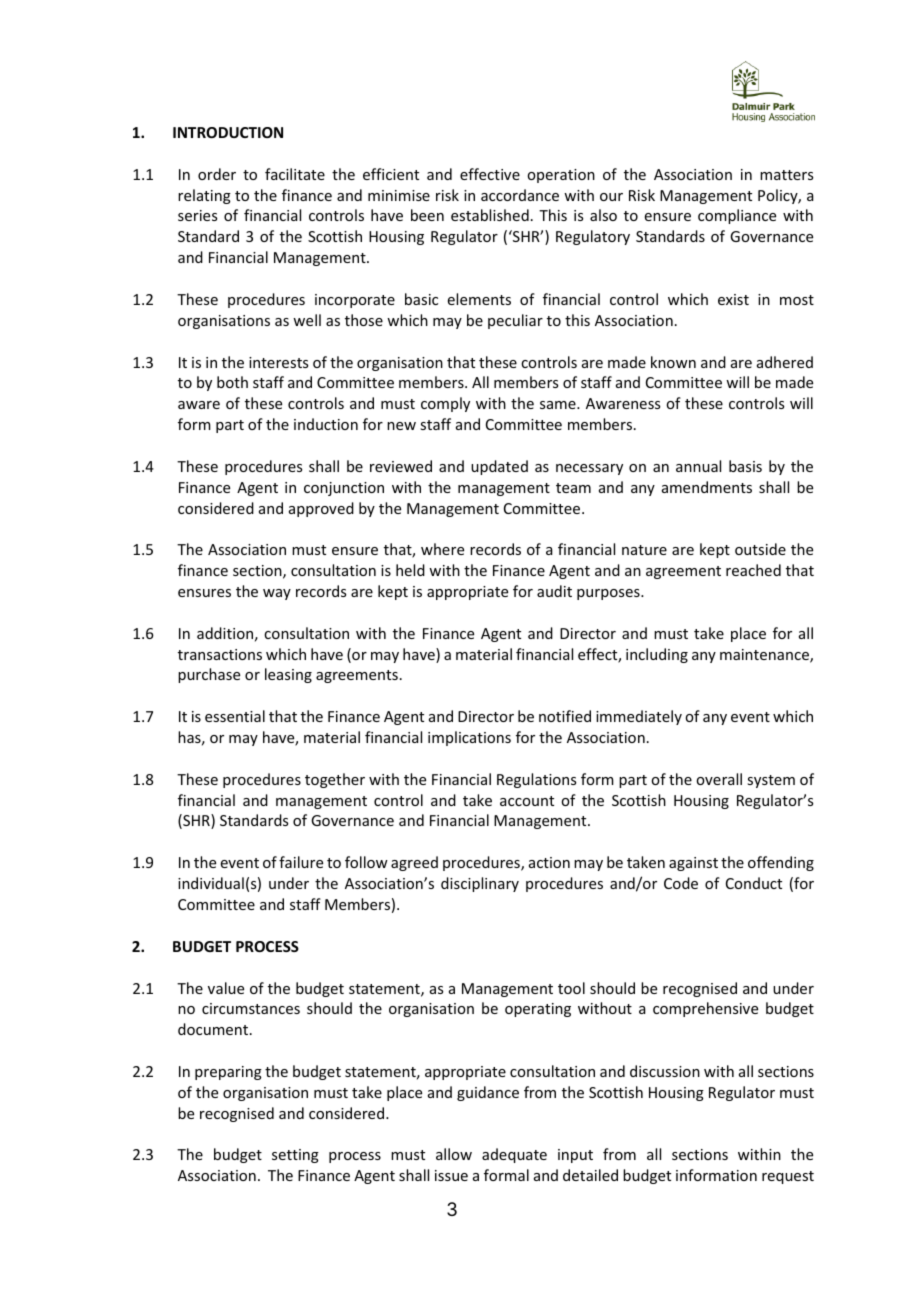 This screenshot has width=924, height=1308. What do you see at coordinates (295, 1156) in the screenshot?
I see `setting` at bounding box center [295, 1156].
